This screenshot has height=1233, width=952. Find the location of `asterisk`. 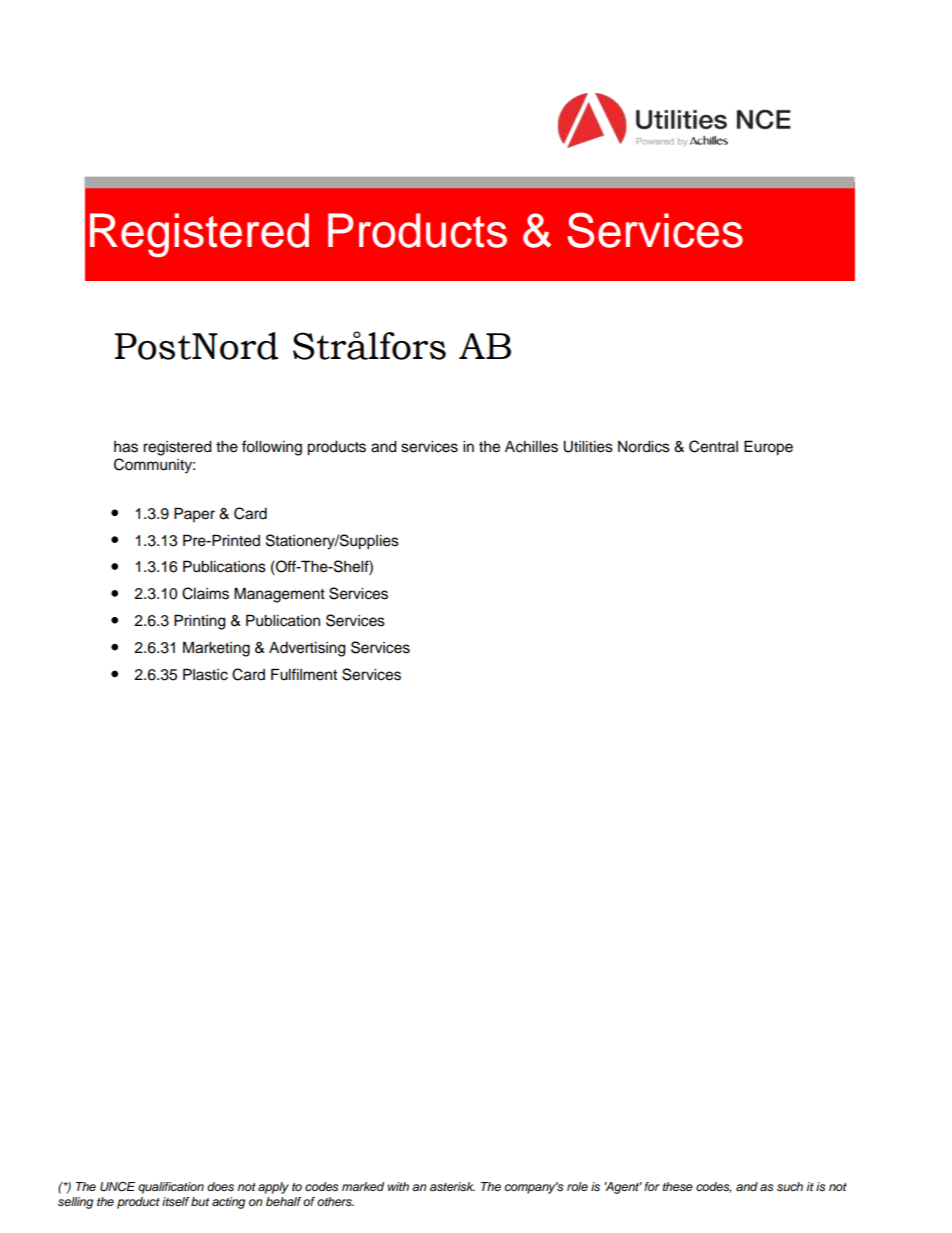

asterisk is located at coordinates (452, 1186).
